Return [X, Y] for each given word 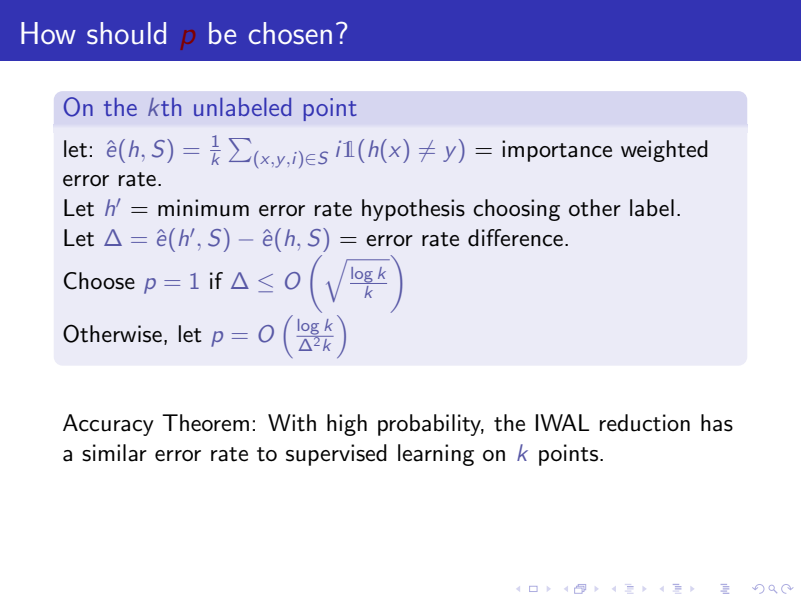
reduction [645, 423]
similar [114, 453]
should [126, 33]
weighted [664, 151]
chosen [290, 33]
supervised [336, 455]
